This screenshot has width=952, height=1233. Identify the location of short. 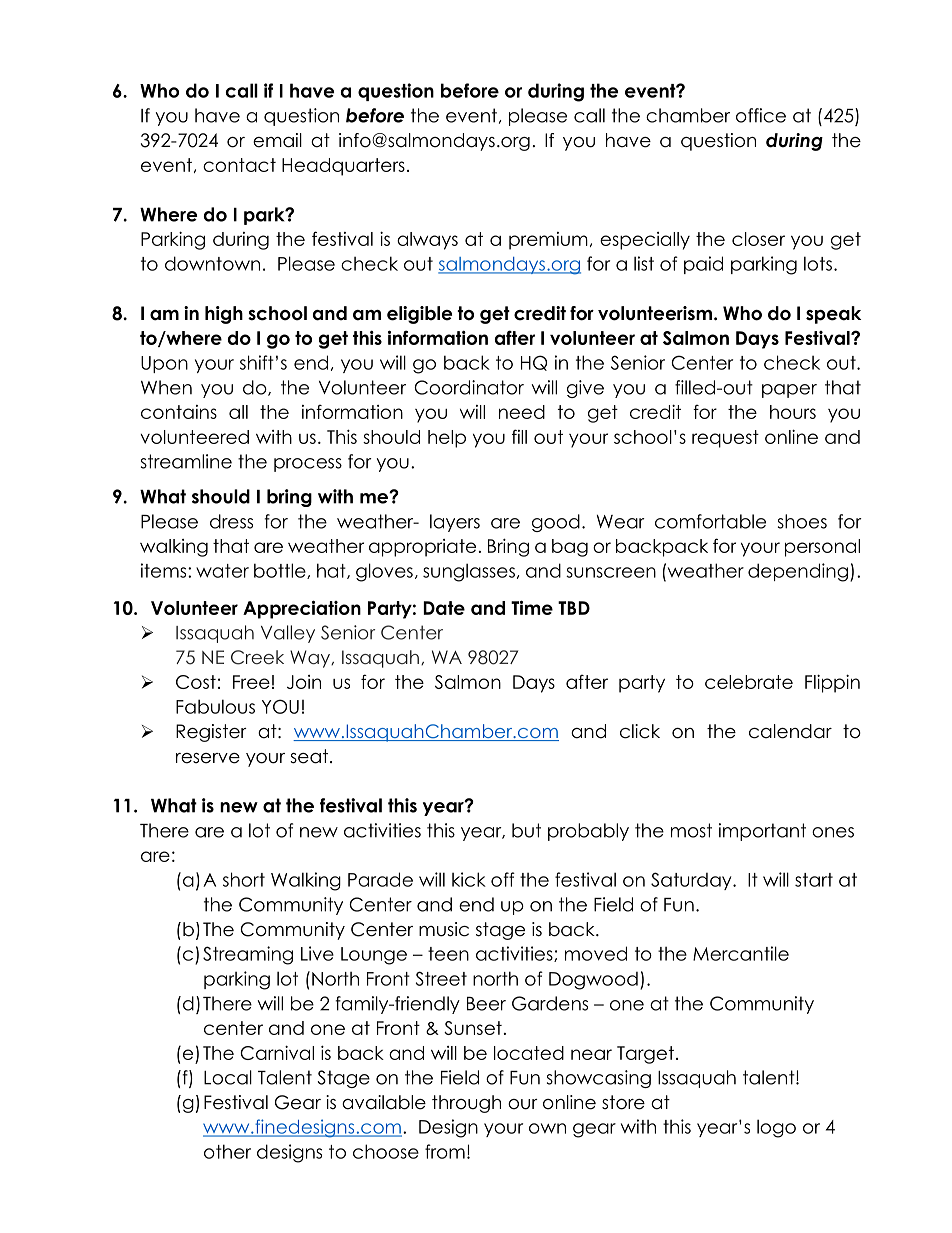
(244, 879).
